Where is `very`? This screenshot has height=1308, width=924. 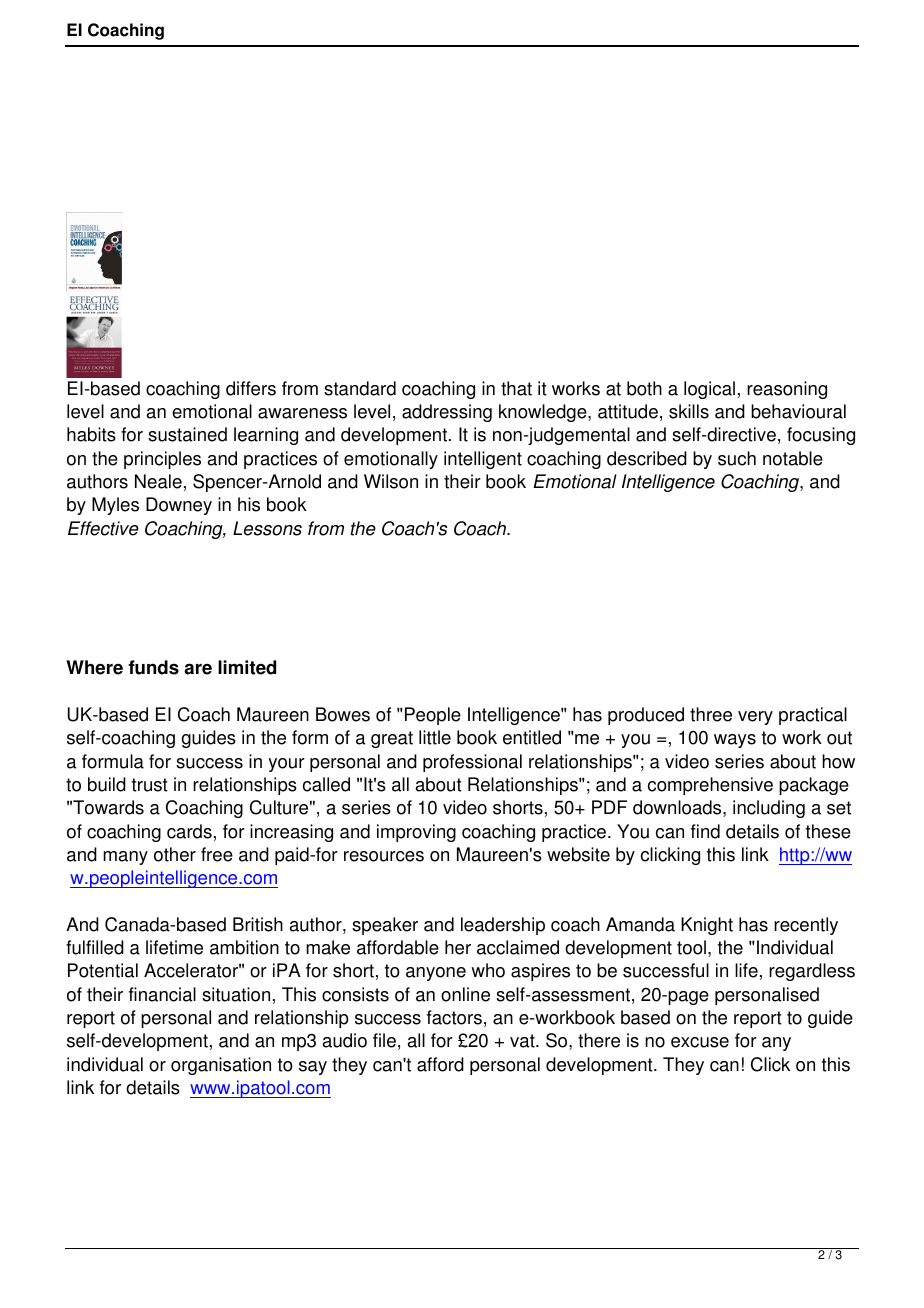
very is located at coordinates (755, 718).
